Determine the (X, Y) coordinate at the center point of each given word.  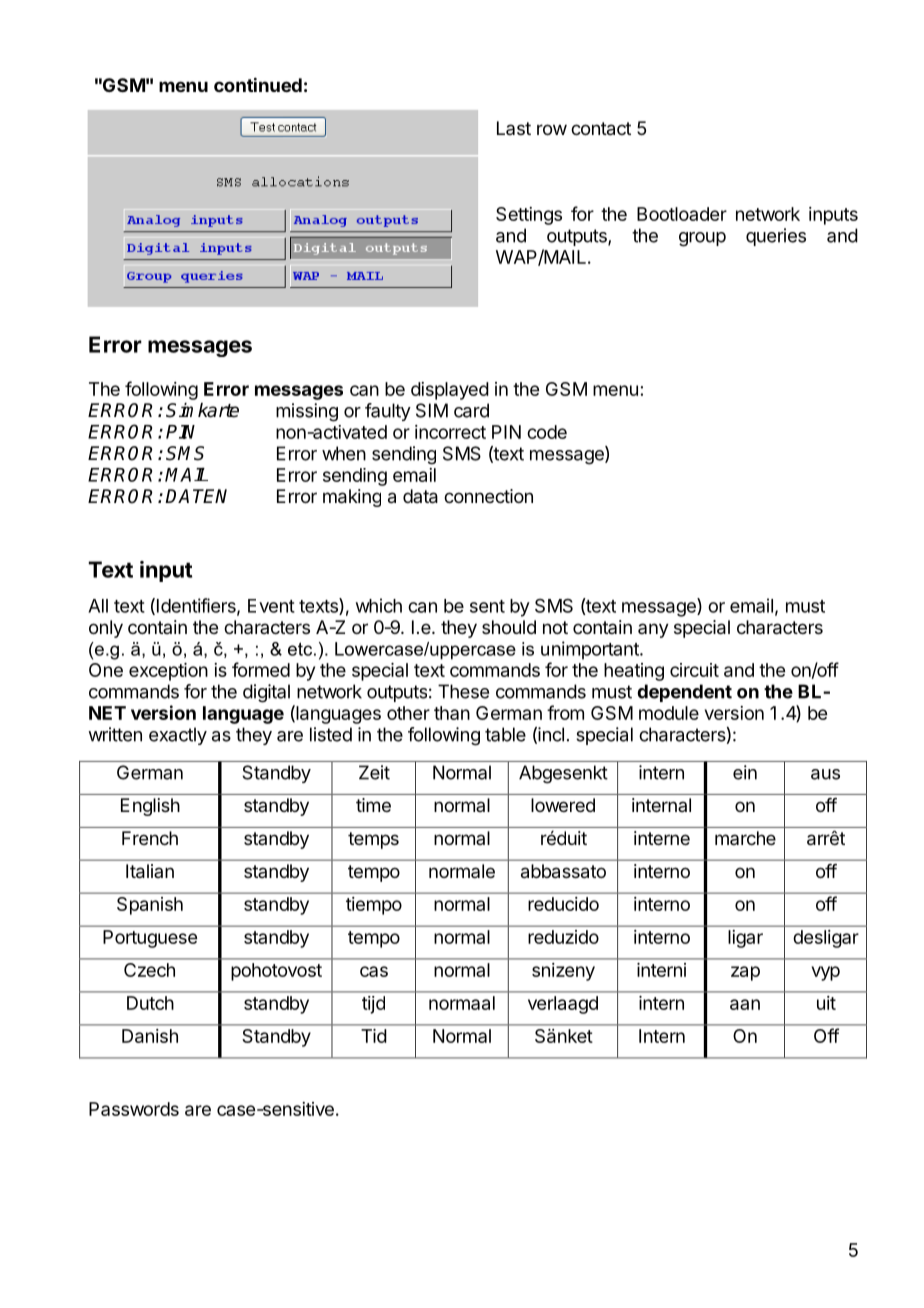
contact (601, 129)
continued (258, 84)
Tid (374, 1036)
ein (745, 772)
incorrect (450, 432)
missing (307, 412)
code (547, 432)
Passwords (134, 1109)
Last (514, 128)
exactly (178, 736)
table (505, 734)
